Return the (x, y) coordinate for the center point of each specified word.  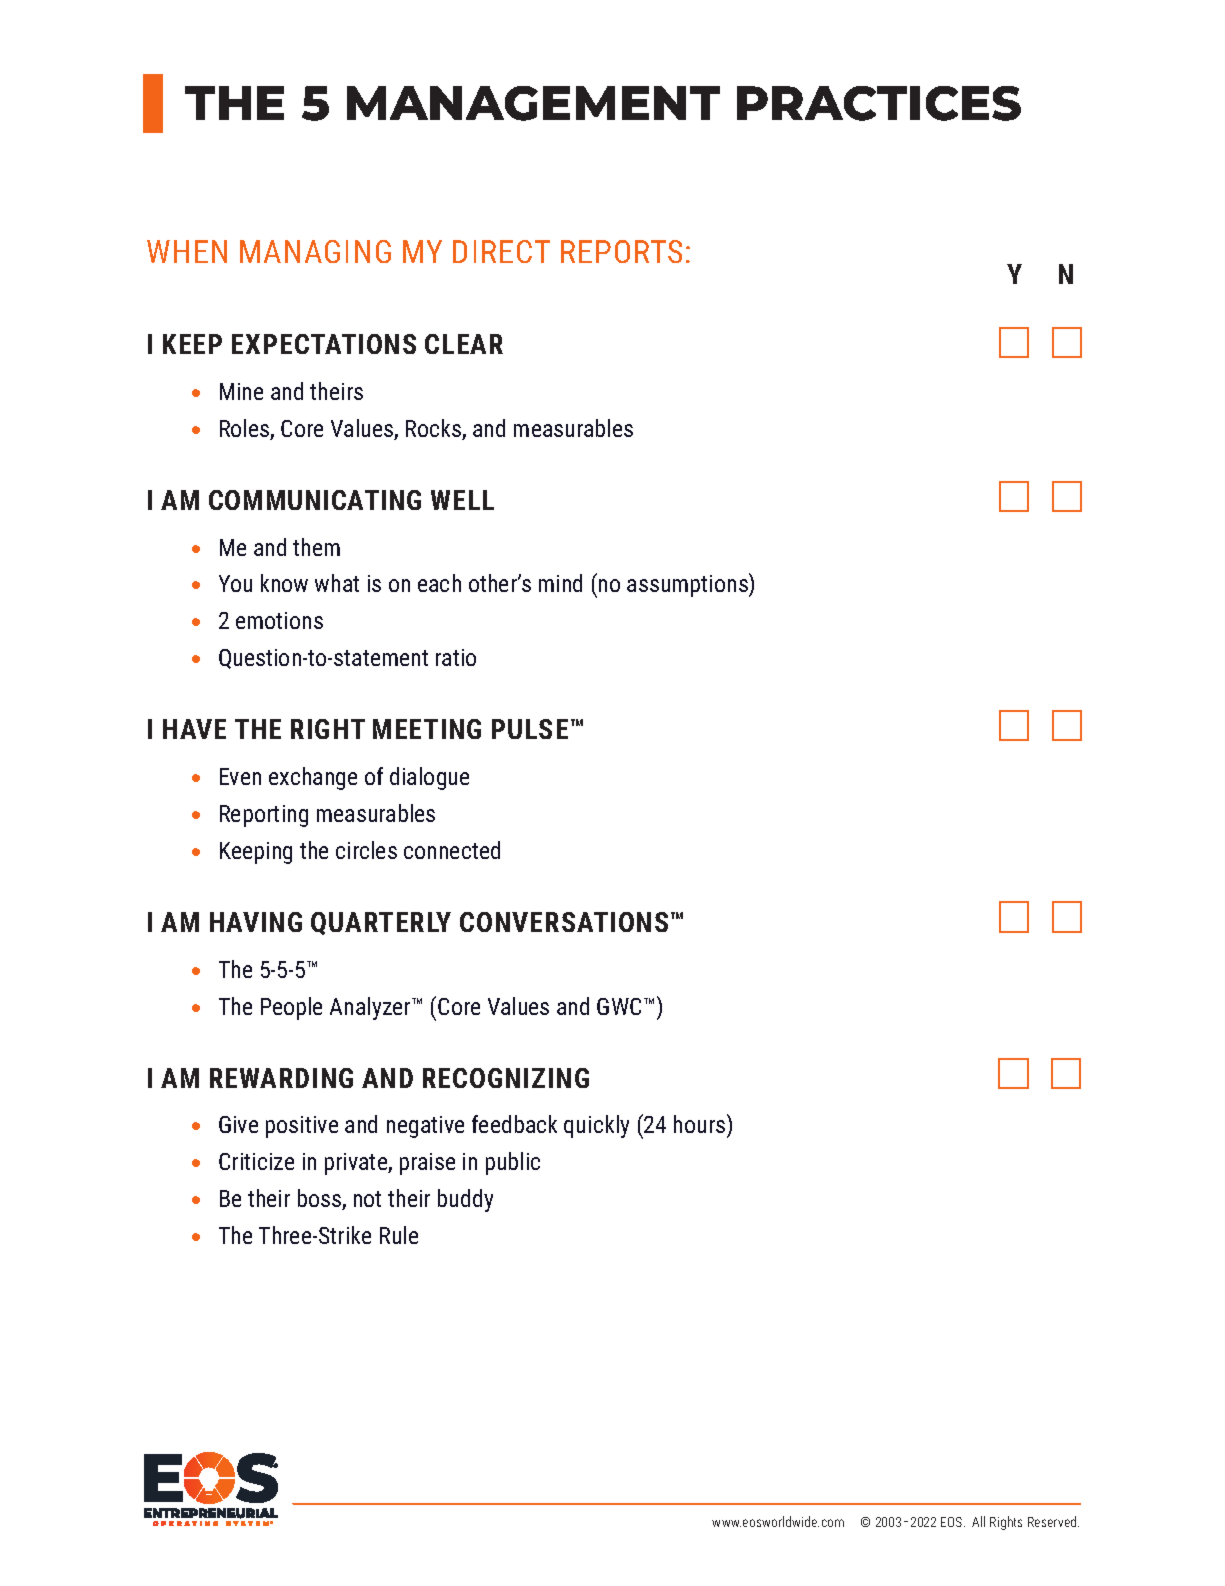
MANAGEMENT (533, 103)
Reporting (264, 816)
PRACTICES (879, 103)
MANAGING (315, 251)
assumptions (688, 585)
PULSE (530, 729)
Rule (399, 1235)
